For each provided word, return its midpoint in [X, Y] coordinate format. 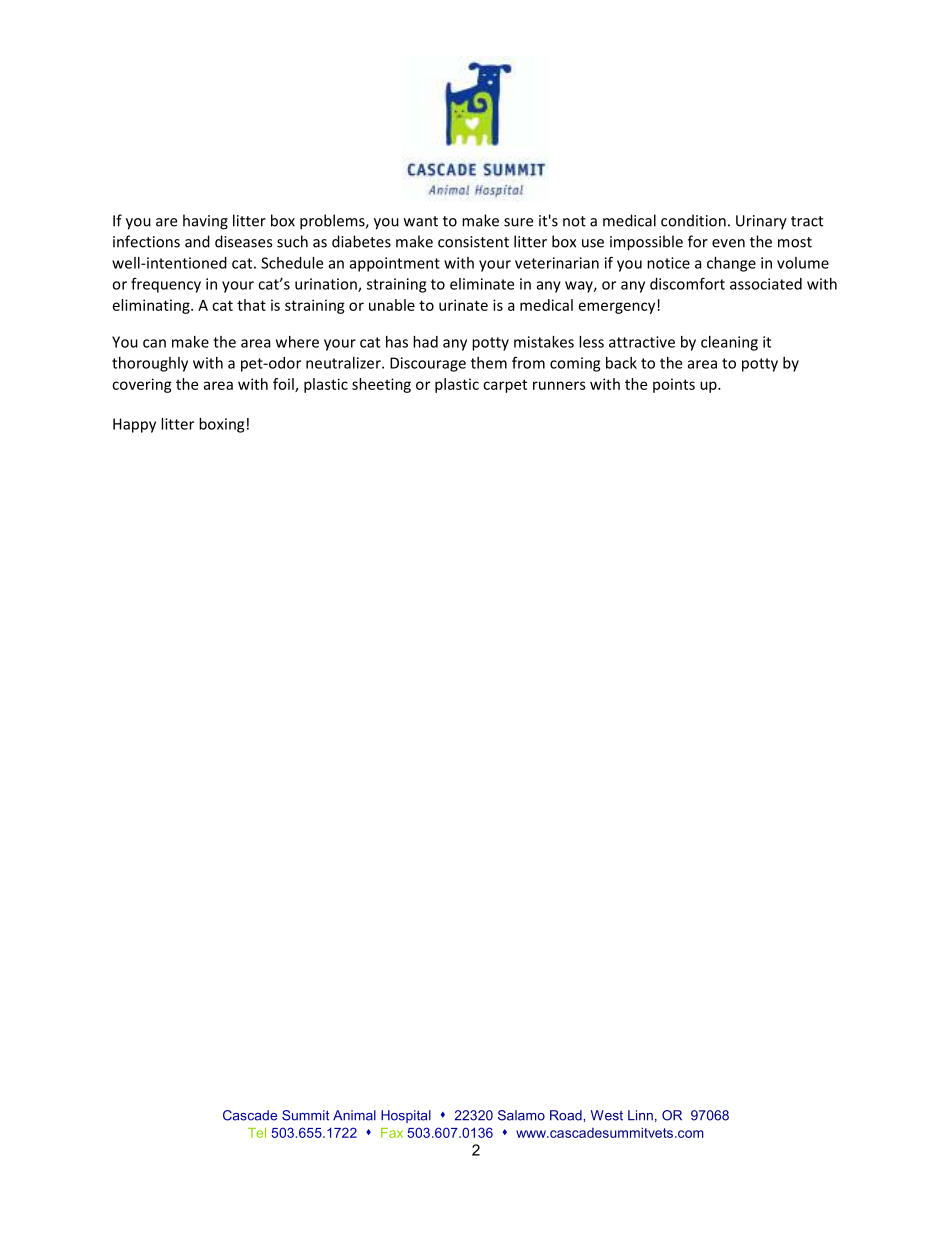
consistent [473, 242]
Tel [257, 1133]
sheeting [381, 385]
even [728, 243]
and [197, 241]
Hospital [406, 1116]
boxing [221, 425]
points [674, 385]
